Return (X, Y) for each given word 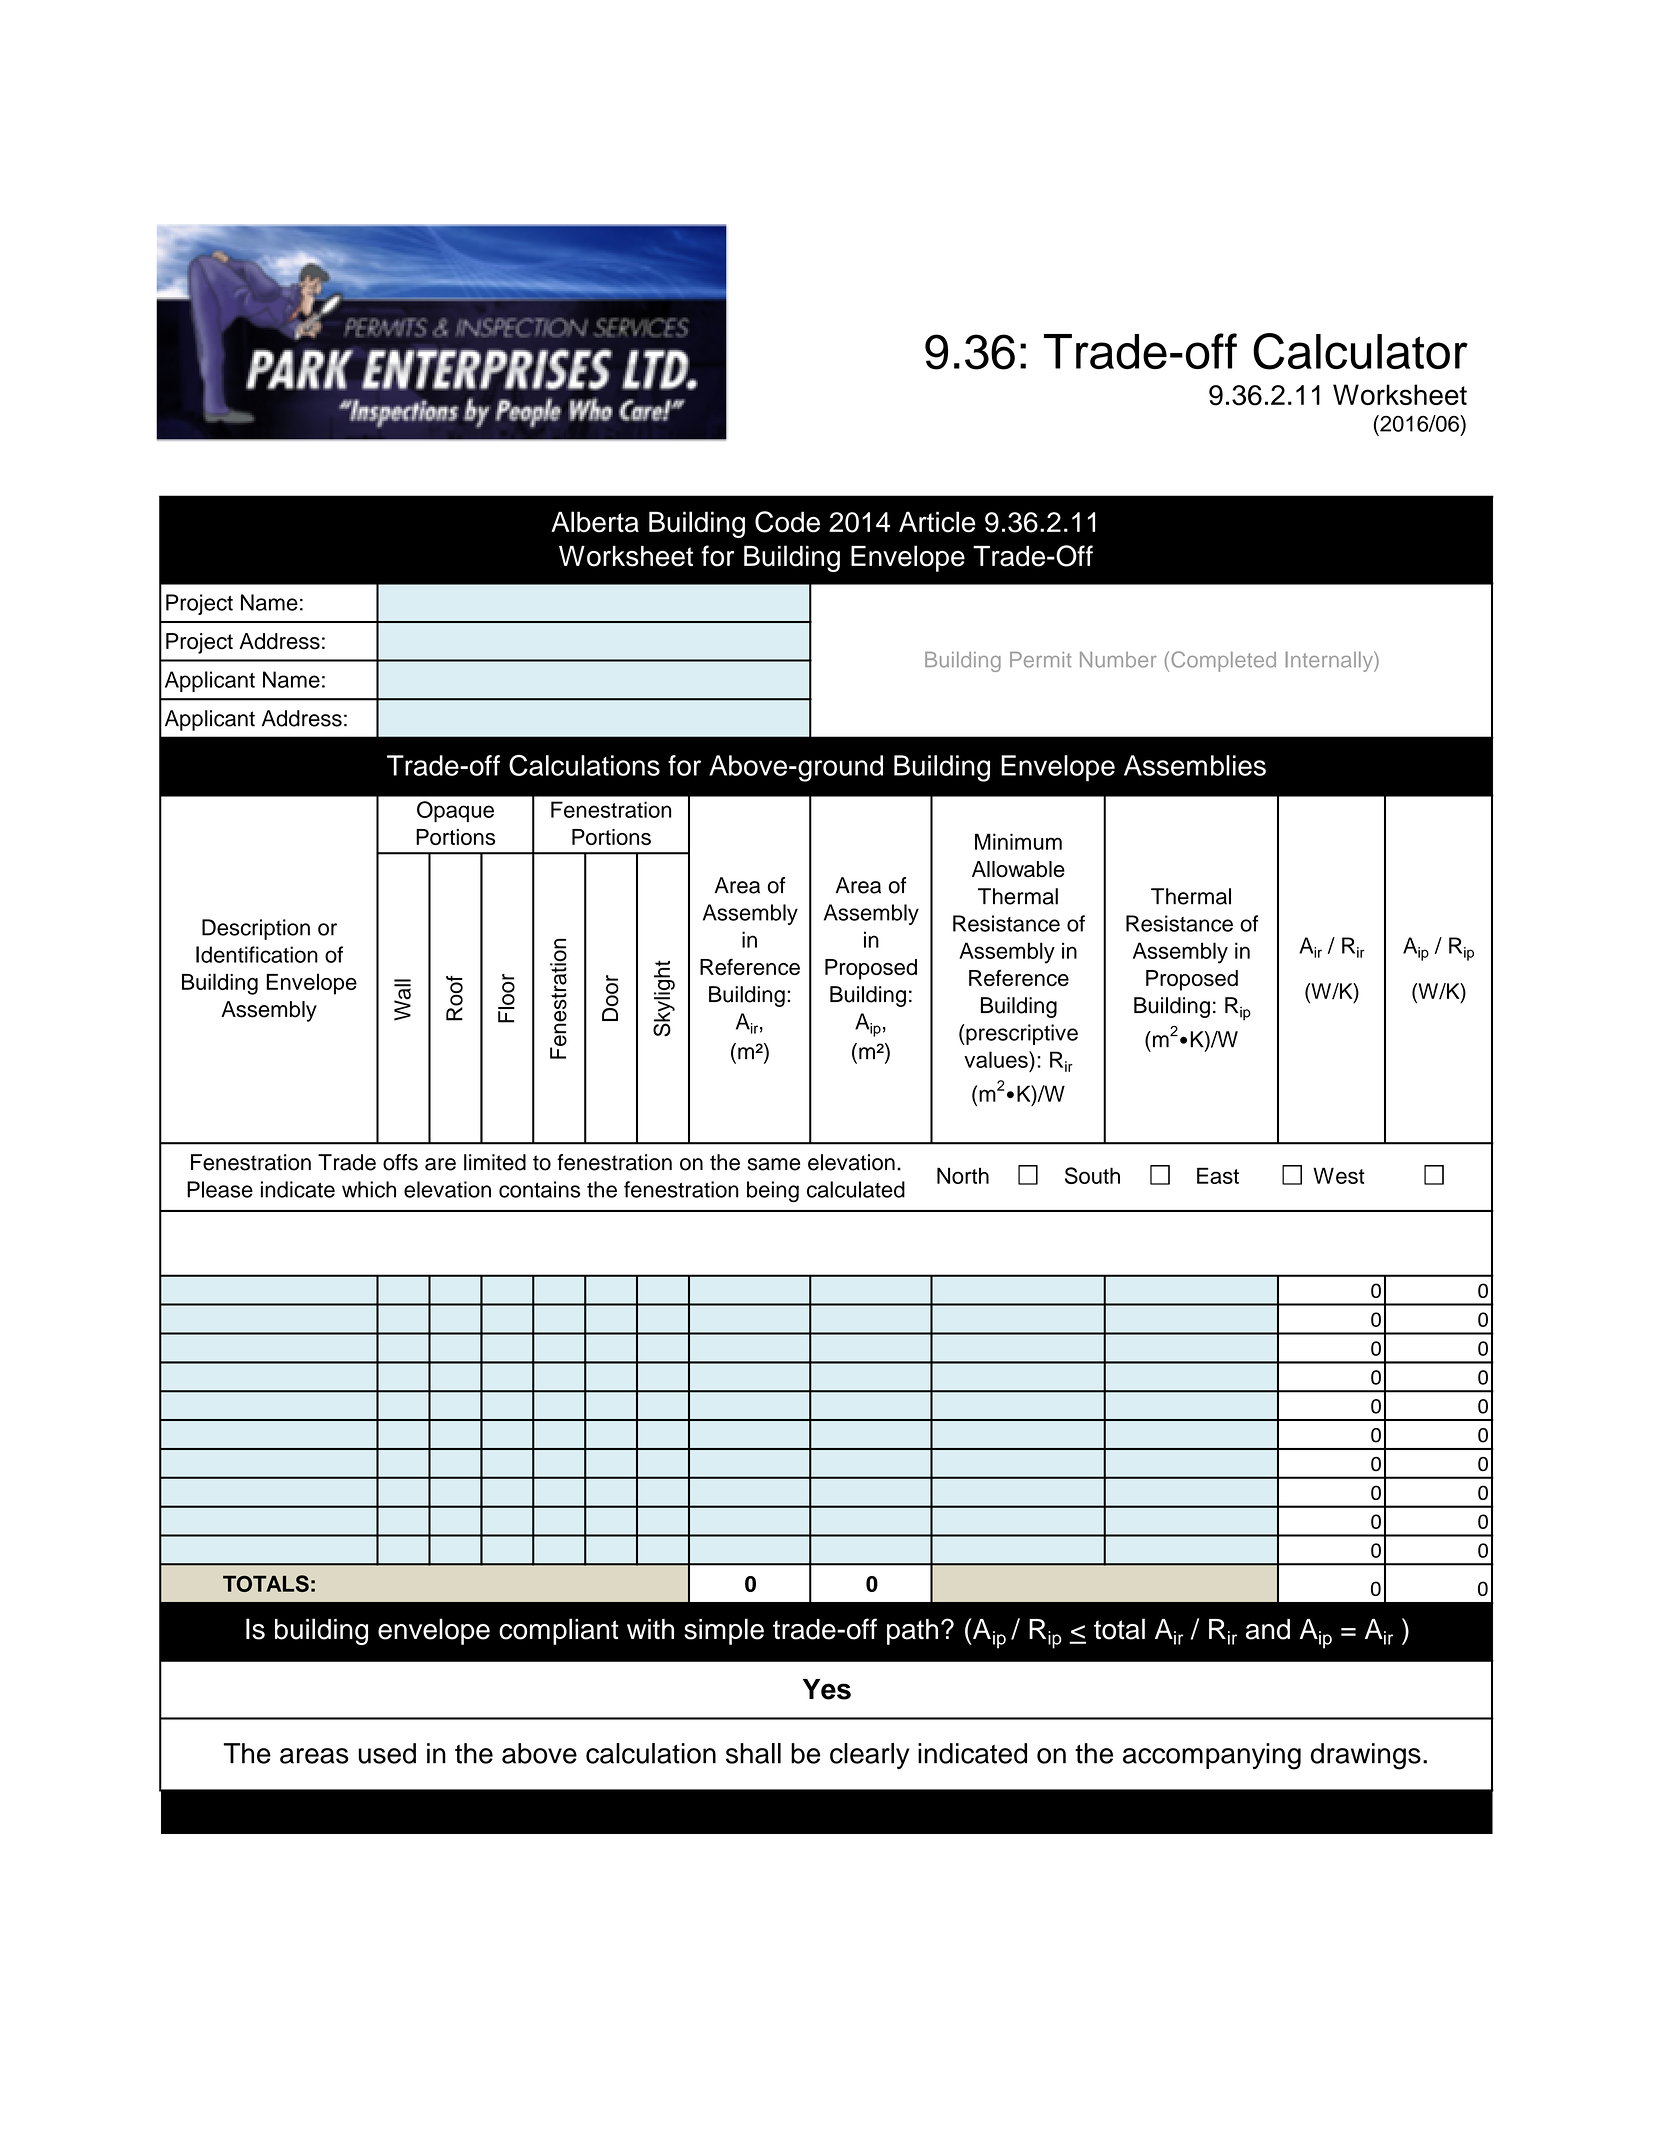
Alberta (595, 522)
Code (787, 522)
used (387, 1753)
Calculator (1360, 351)
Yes (827, 1689)
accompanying (1212, 1756)
